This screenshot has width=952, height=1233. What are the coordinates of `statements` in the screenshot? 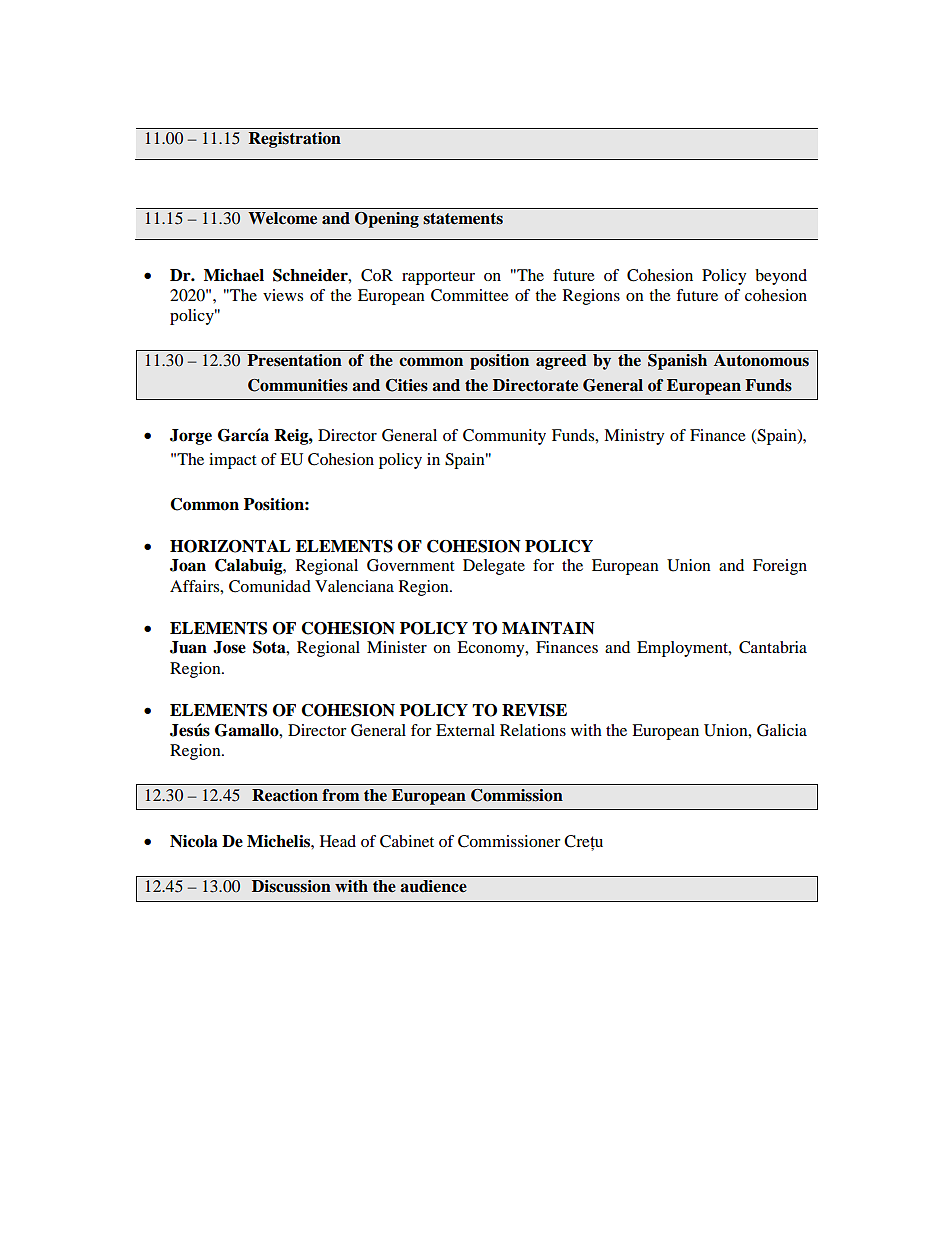 It's located at (463, 219).
